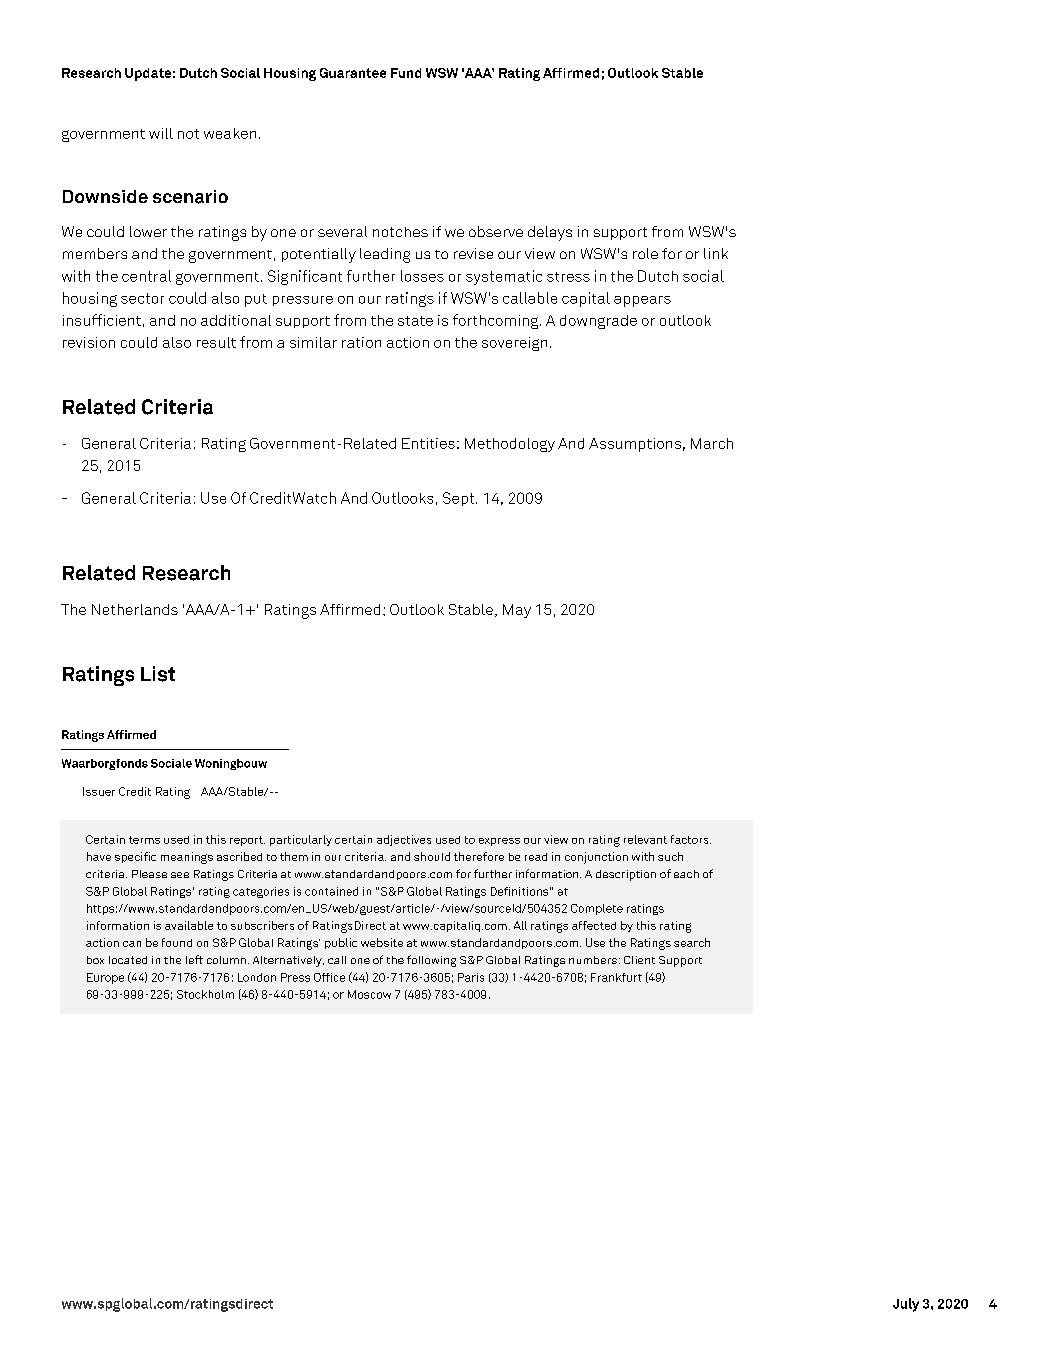 The image size is (1058, 1369). Describe the element at coordinates (712, 443) in the screenshot. I see `March` at that location.
